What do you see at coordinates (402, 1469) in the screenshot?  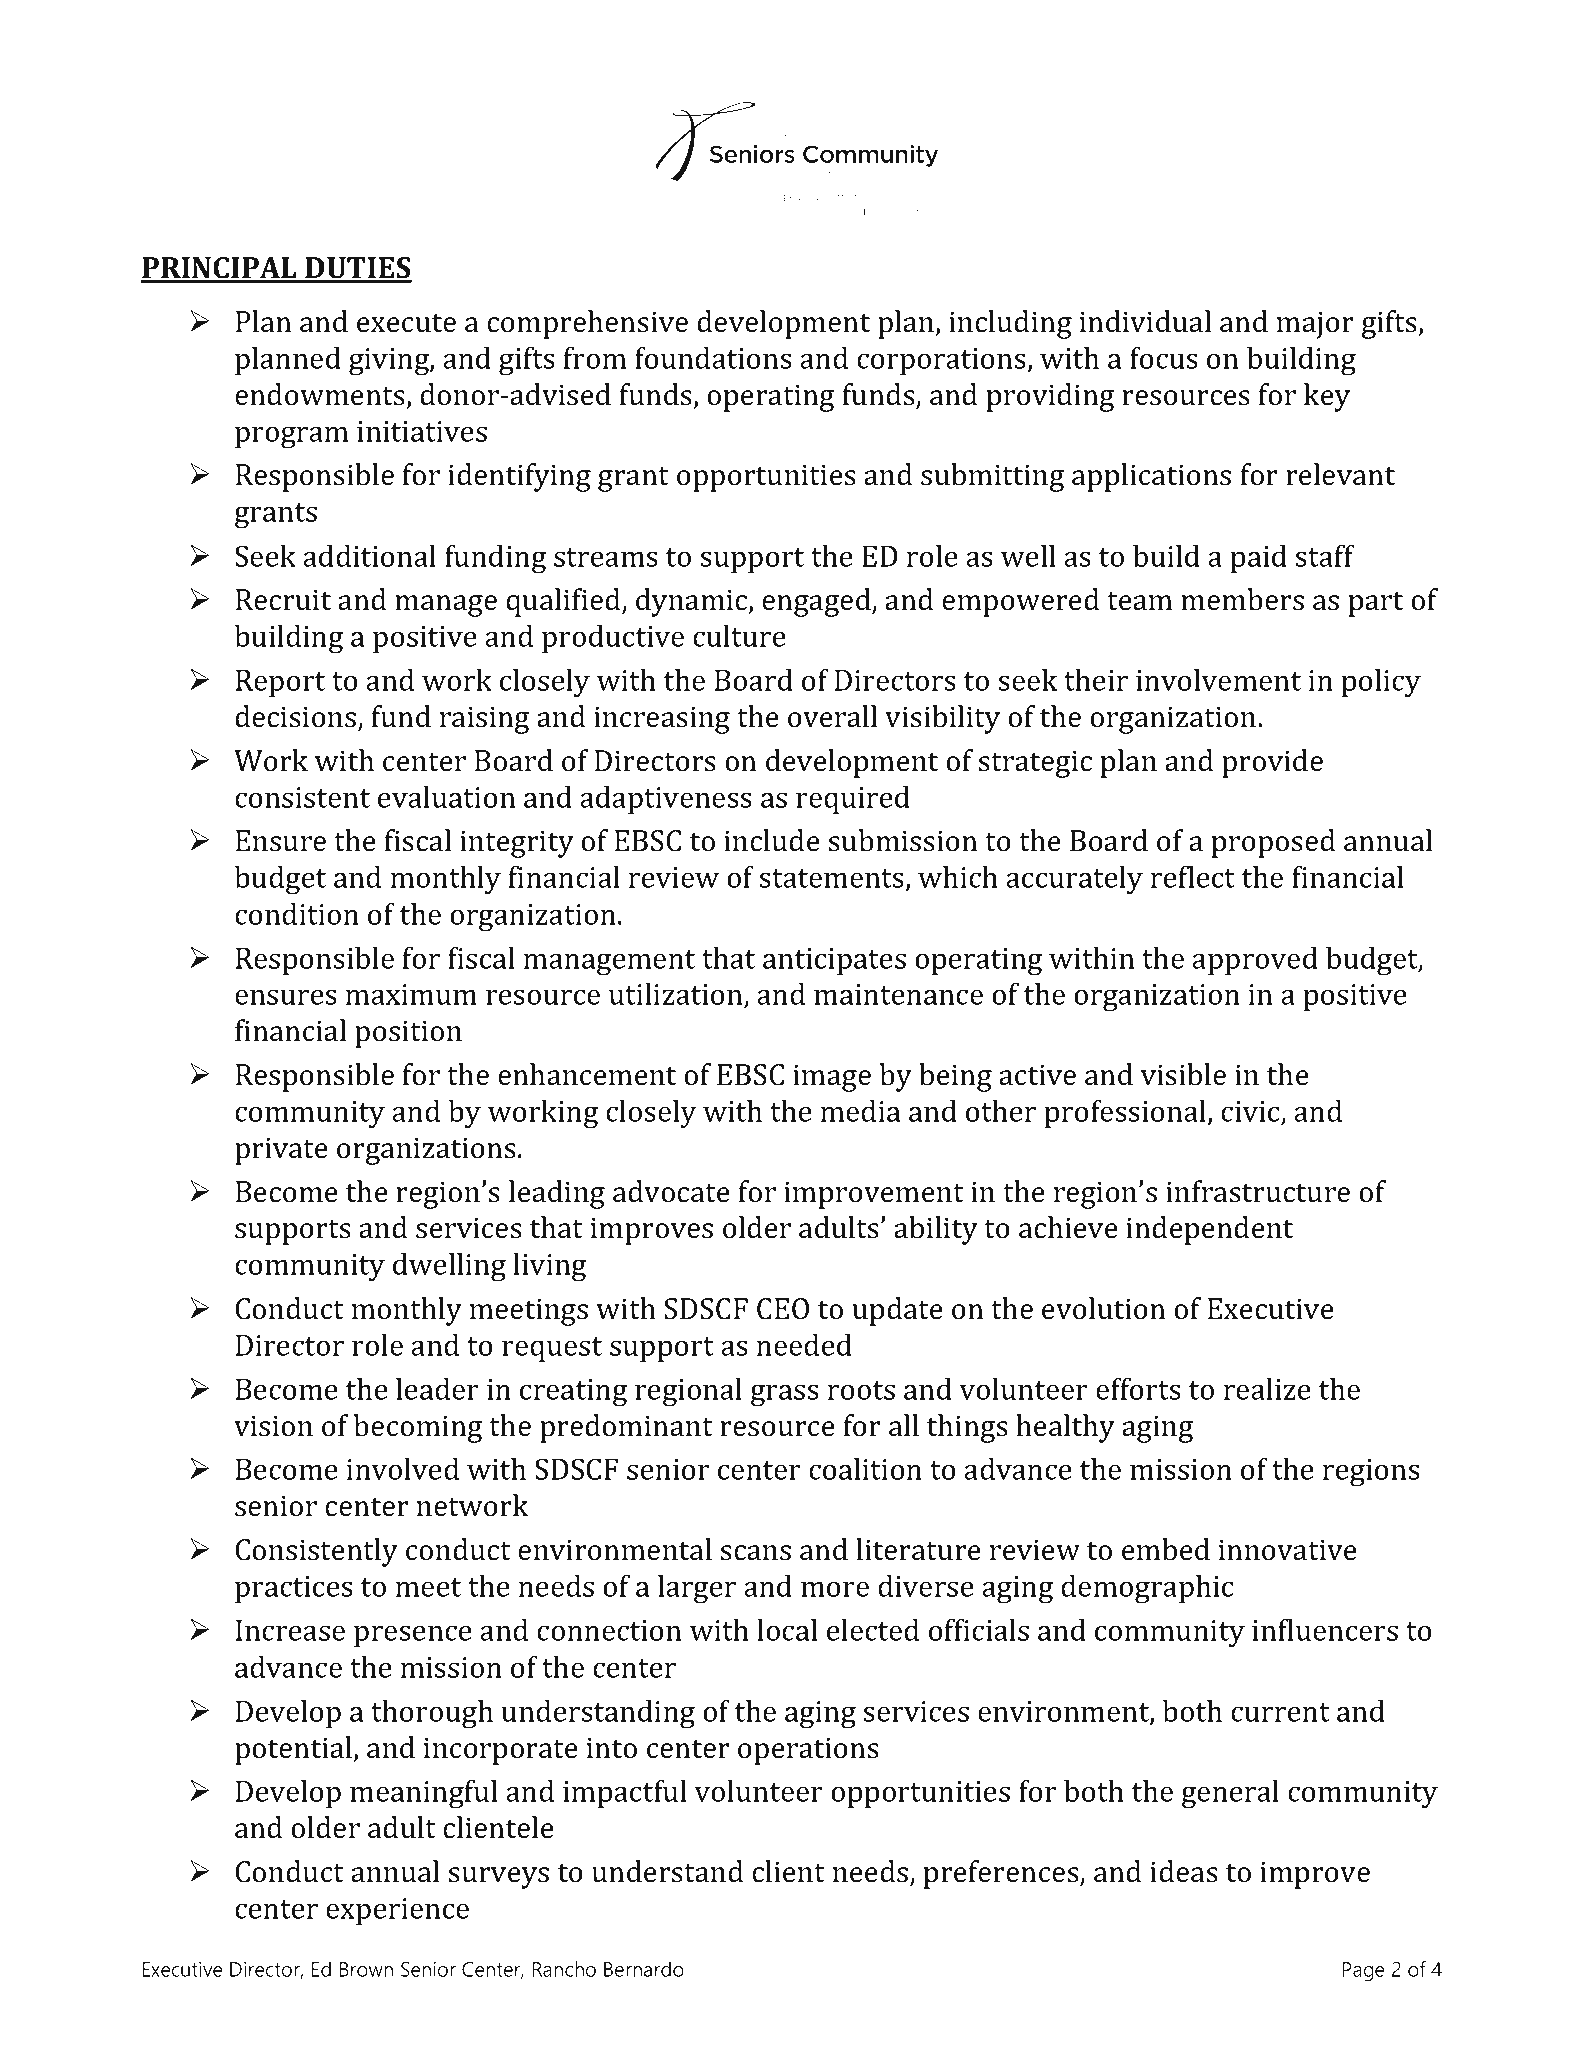 I see `involved` at bounding box center [402, 1469].
